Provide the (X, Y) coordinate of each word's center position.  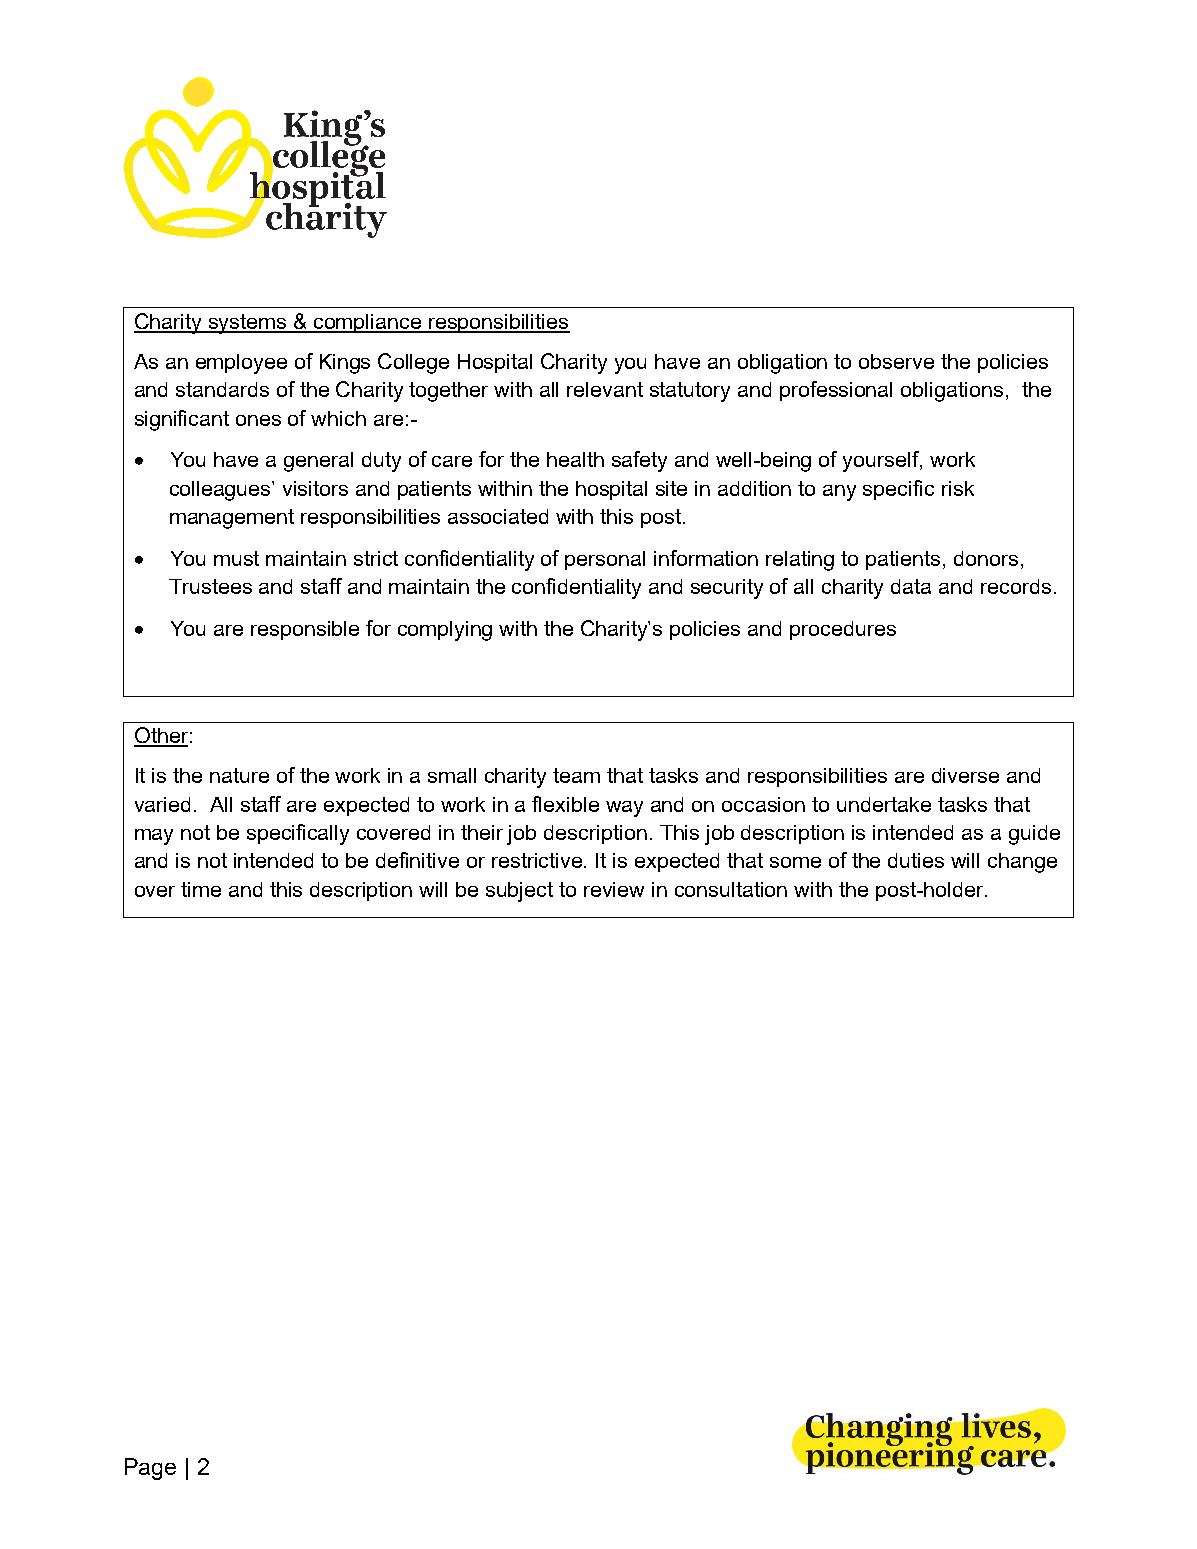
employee (241, 364)
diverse (965, 775)
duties (916, 860)
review (614, 889)
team (576, 775)
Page (150, 1469)
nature (239, 775)
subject (519, 892)
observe (896, 361)
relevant (605, 389)
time (201, 889)
